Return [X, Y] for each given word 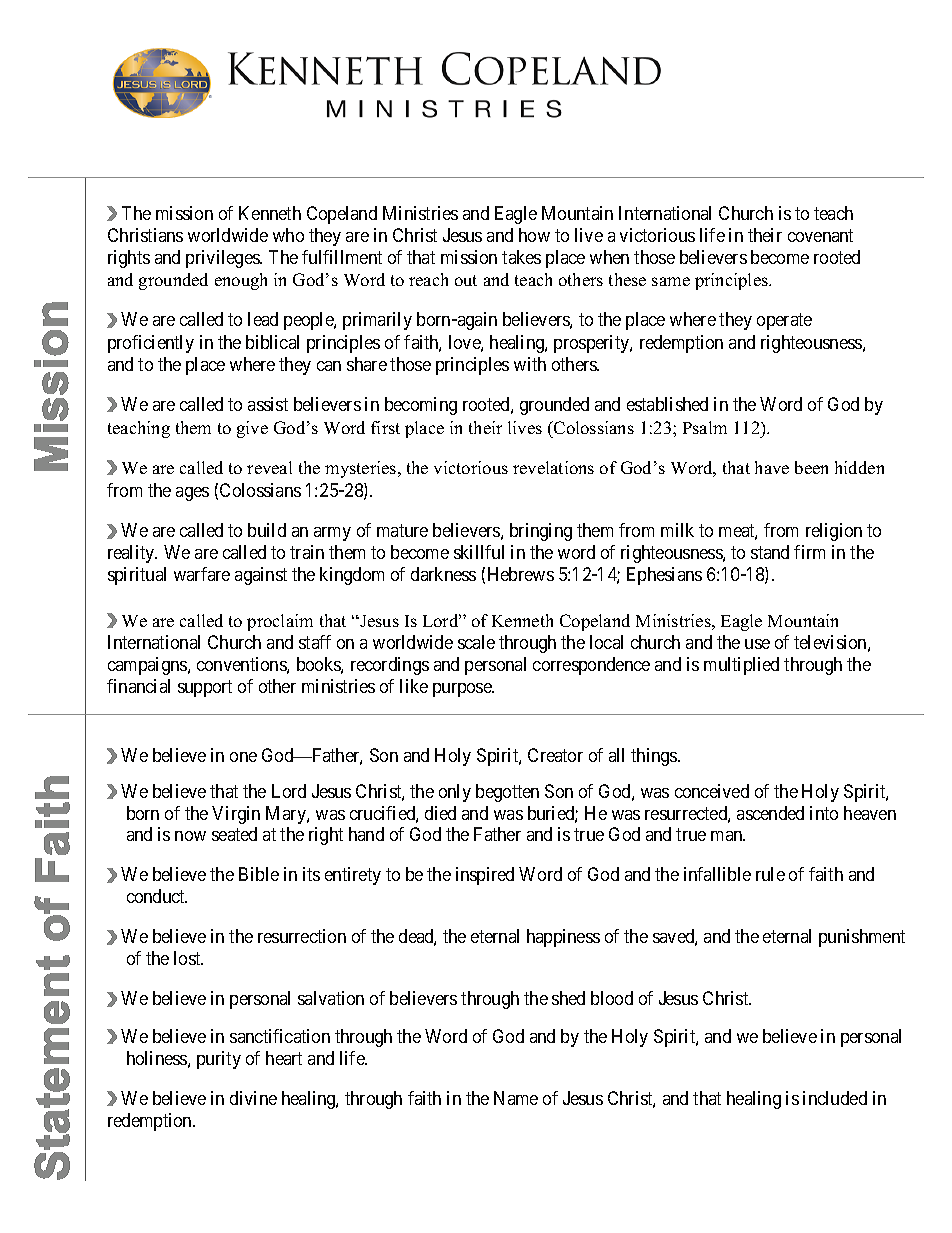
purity [219, 1060]
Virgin [236, 815]
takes [521, 257]
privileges [223, 259]
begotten [507, 793]
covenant [820, 235]
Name [516, 1098]
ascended [770, 813]
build [267, 530]
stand [770, 552]
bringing [541, 532]
